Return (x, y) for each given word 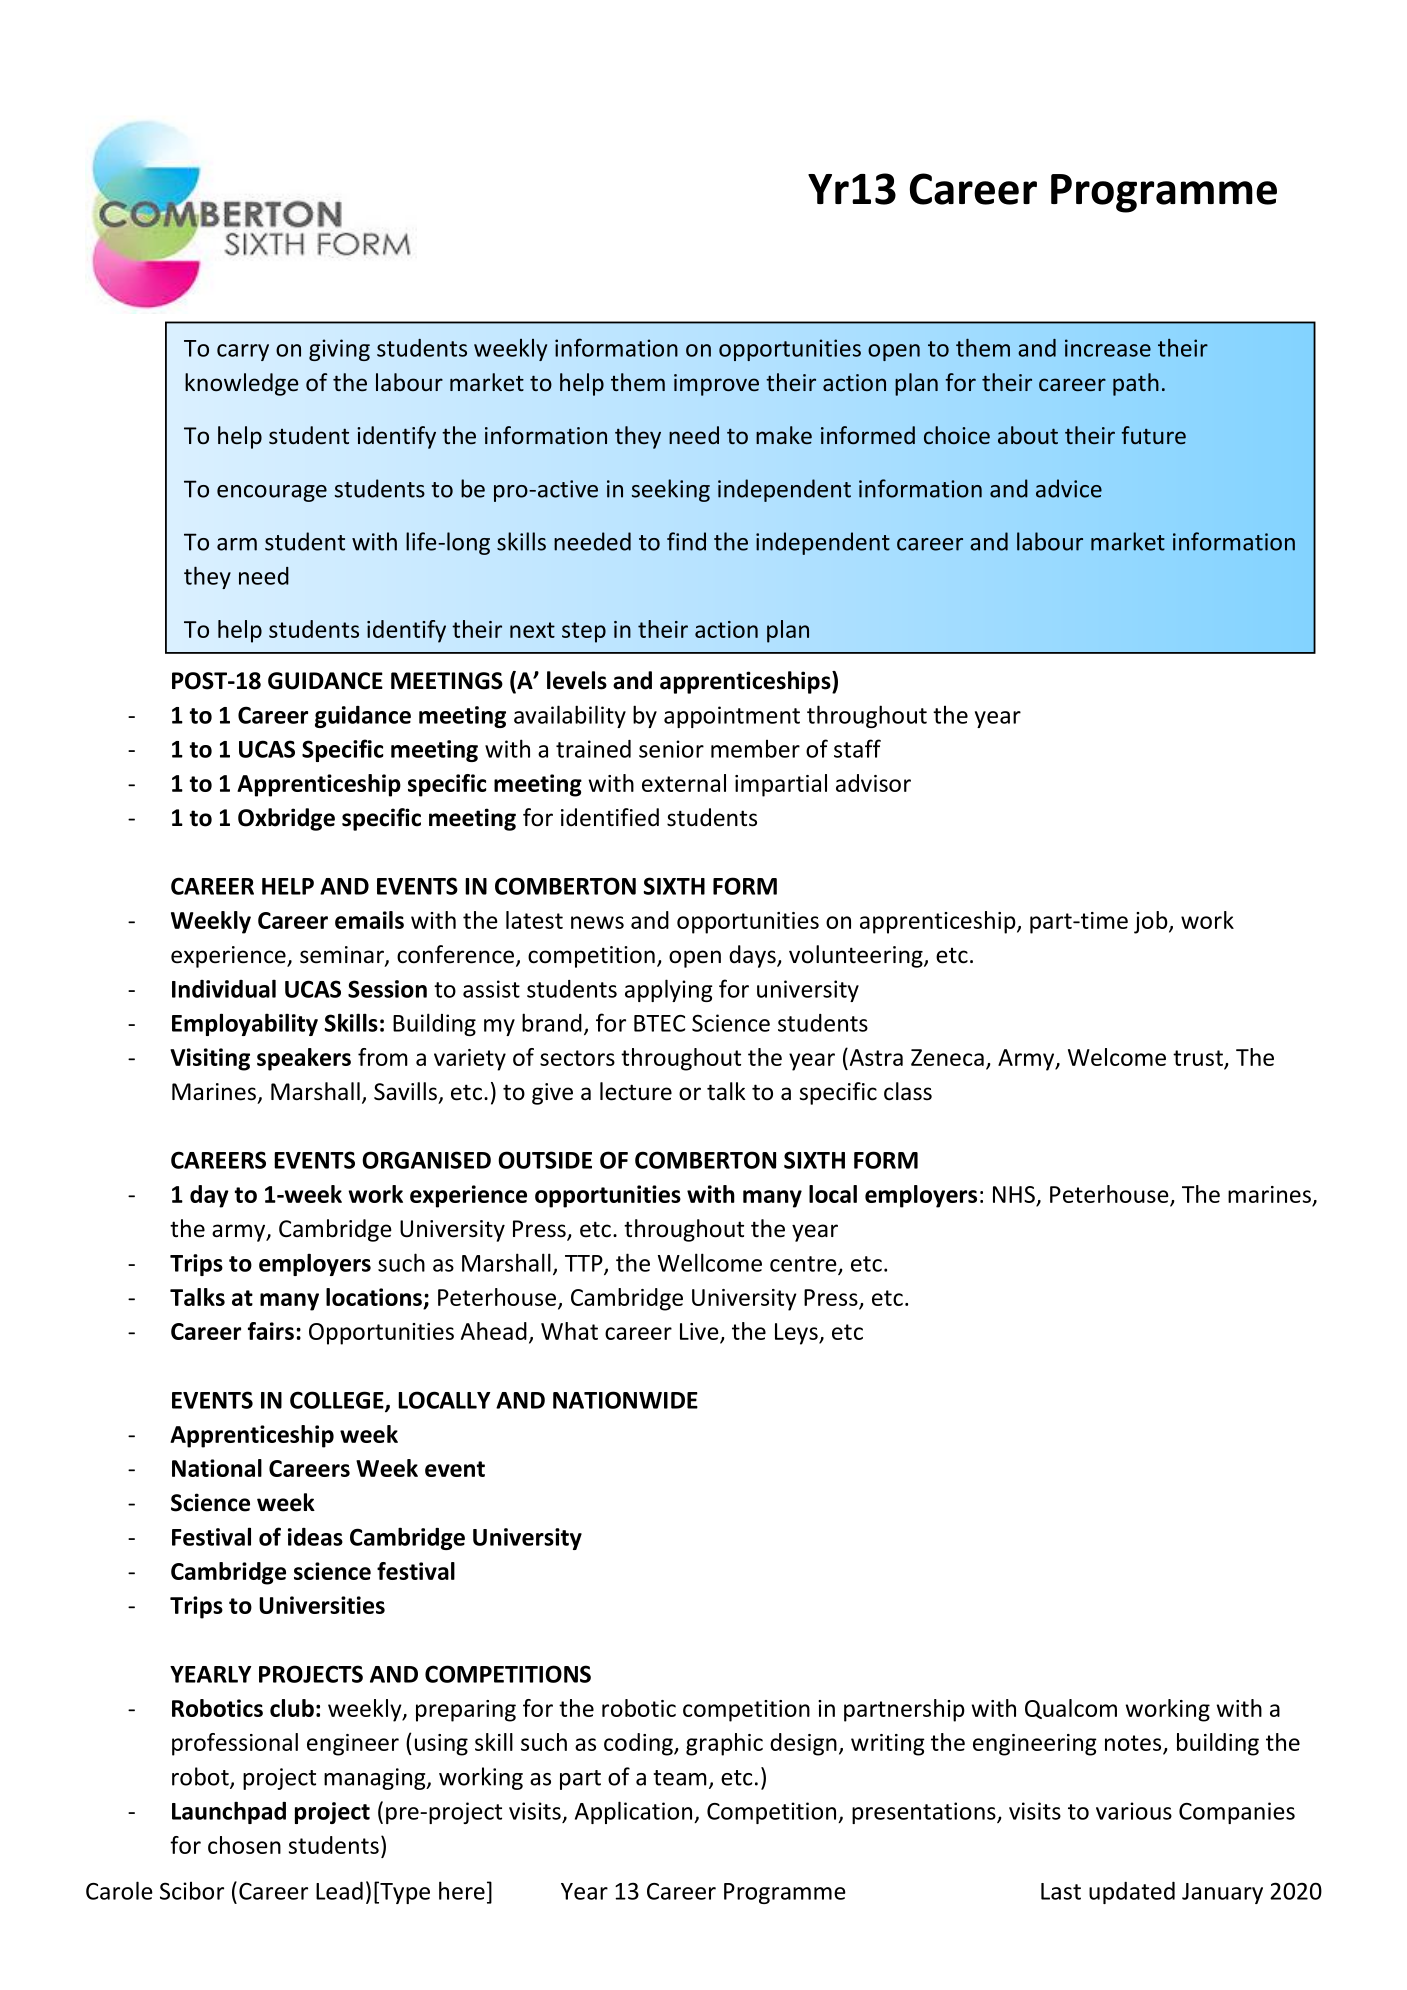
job (1152, 922)
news (597, 922)
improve (716, 385)
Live (699, 1331)
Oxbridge (286, 819)
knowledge (242, 384)
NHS (1014, 1194)
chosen (244, 1845)
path (1136, 384)
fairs (271, 1331)
